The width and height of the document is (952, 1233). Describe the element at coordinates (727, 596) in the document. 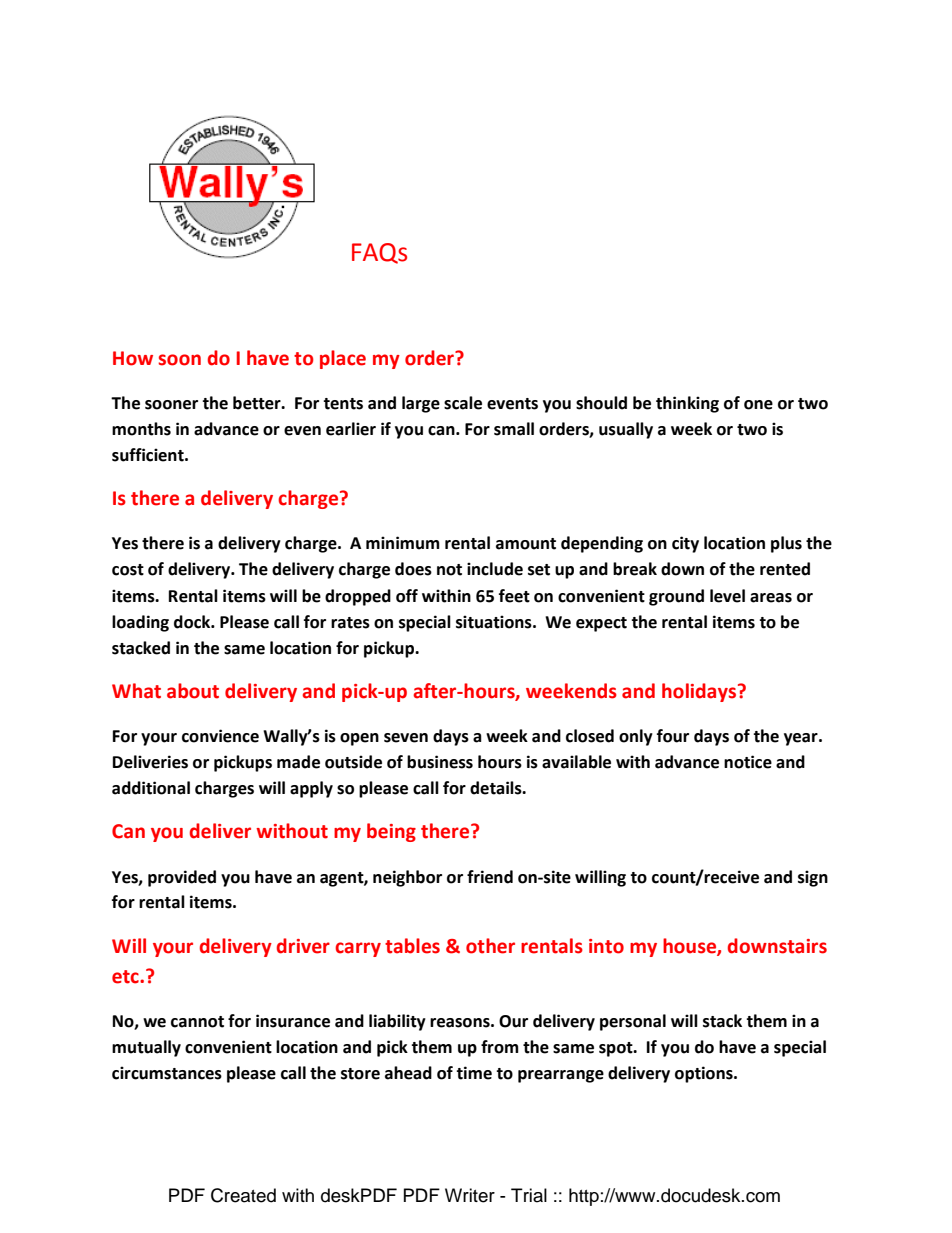

I see `level` at that location.
